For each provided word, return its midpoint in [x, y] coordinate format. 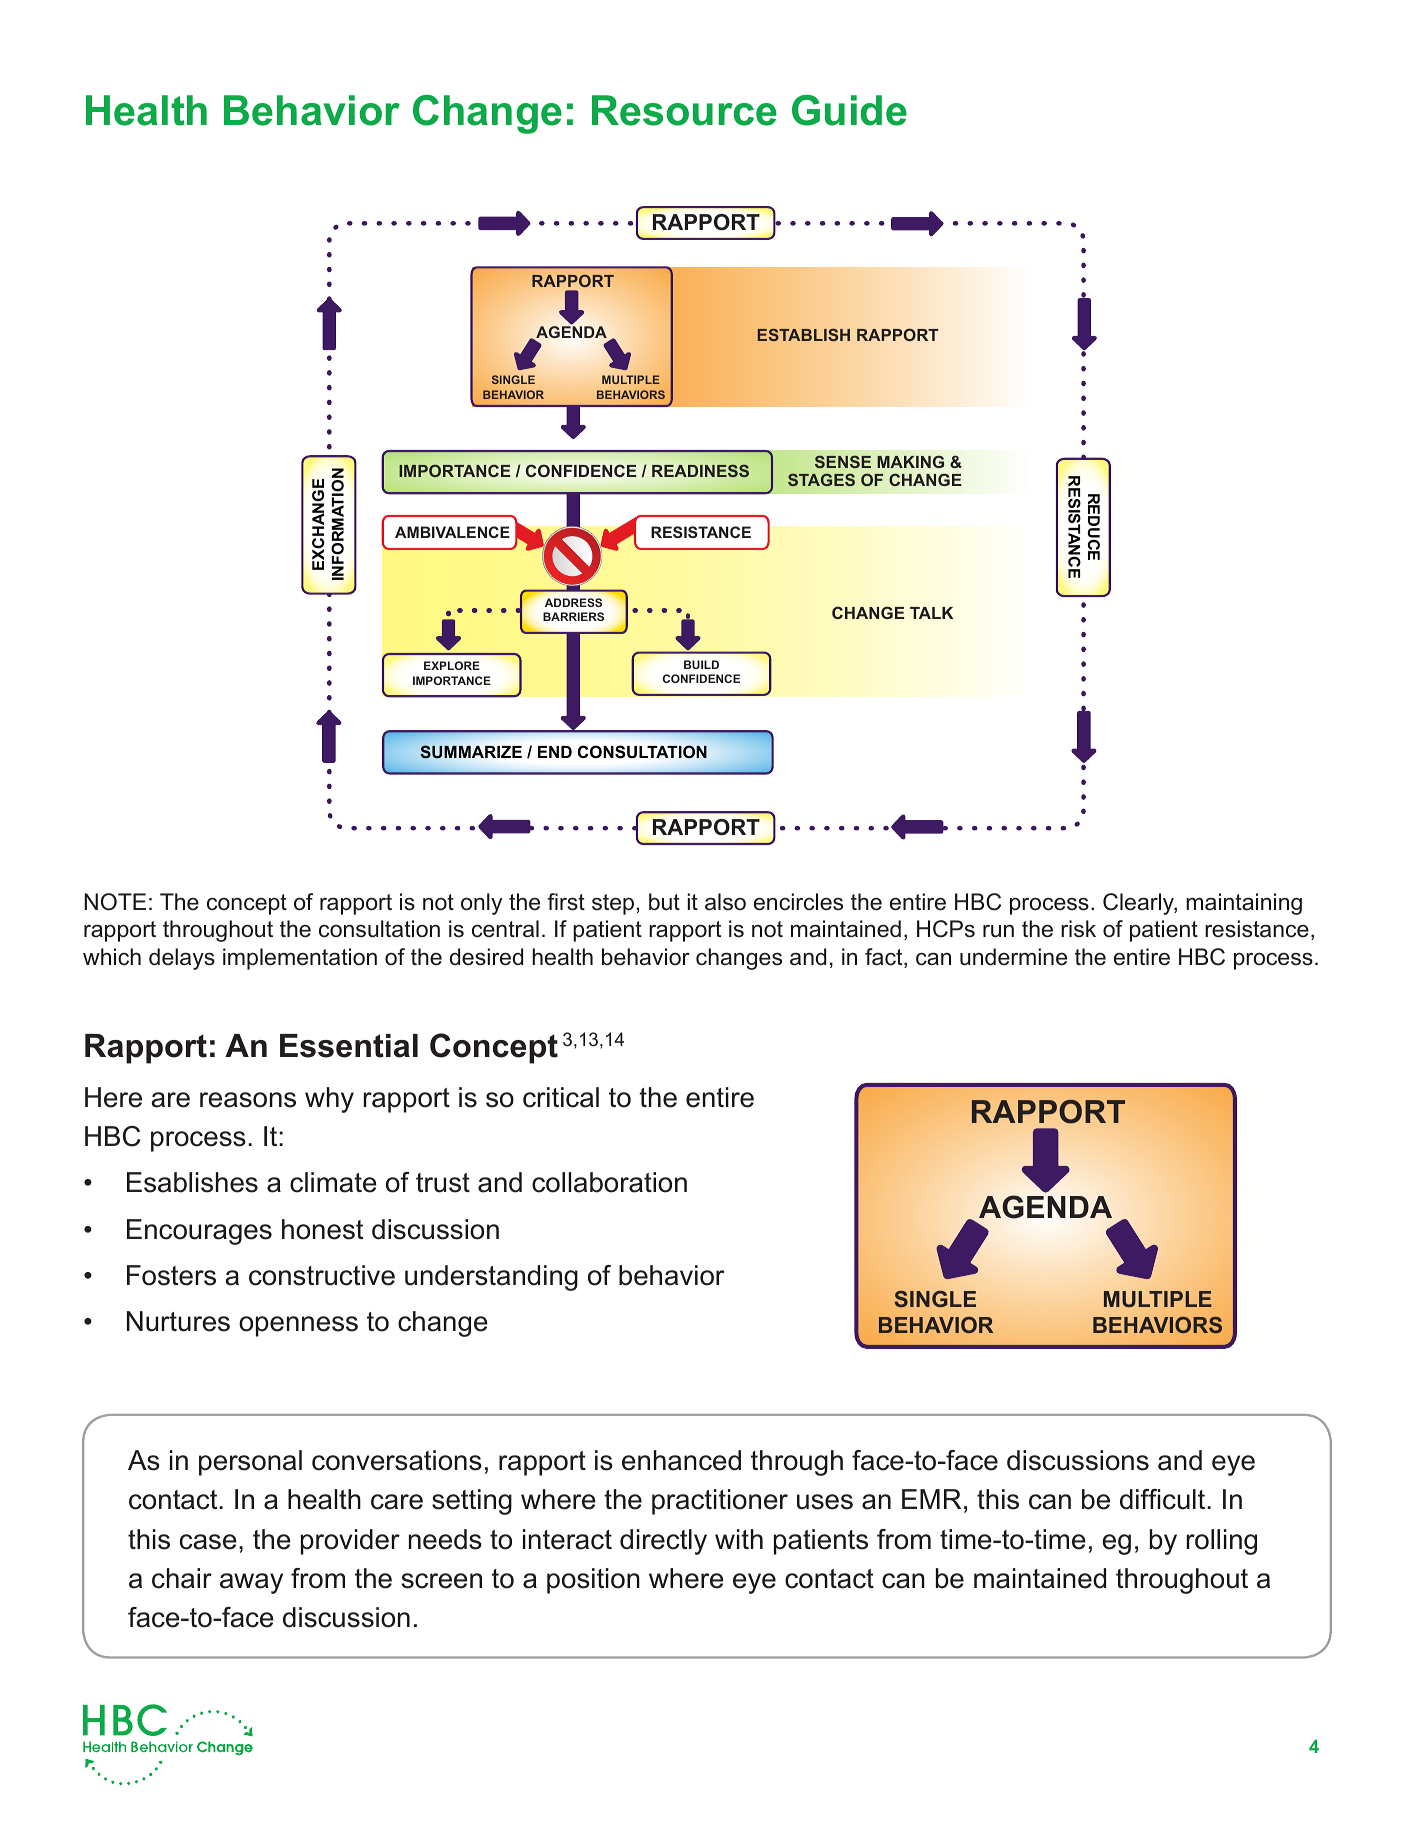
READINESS [700, 470]
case [208, 1542]
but [664, 902]
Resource [684, 110]
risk [1078, 929]
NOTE [115, 902]
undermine [1013, 957]
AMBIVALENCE [452, 532]
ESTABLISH [803, 334]
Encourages [199, 1232]
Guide [849, 110]
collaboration [609, 1182]
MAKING [910, 462]
